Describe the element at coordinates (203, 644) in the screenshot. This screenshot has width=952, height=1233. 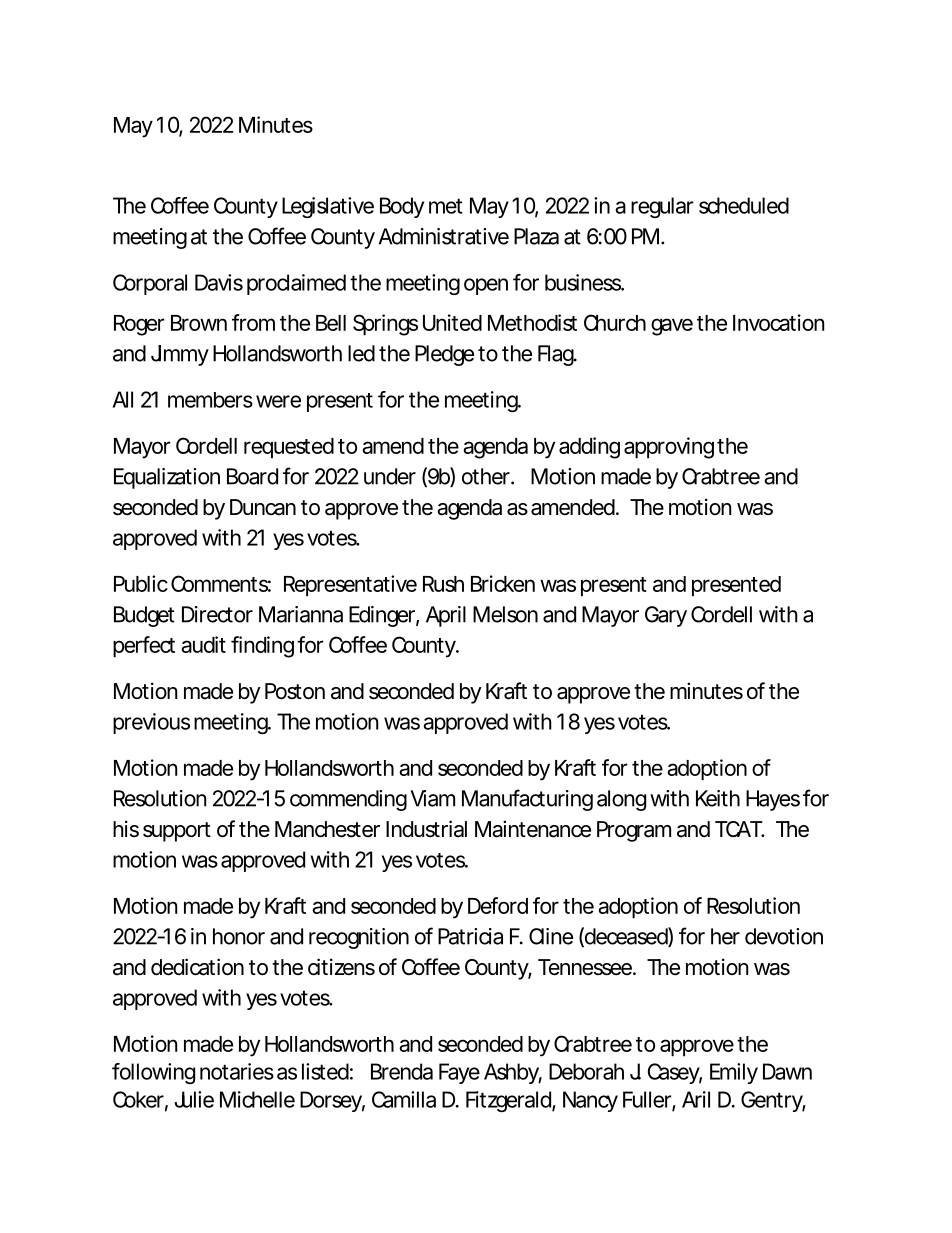
I see `audit` at that location.
